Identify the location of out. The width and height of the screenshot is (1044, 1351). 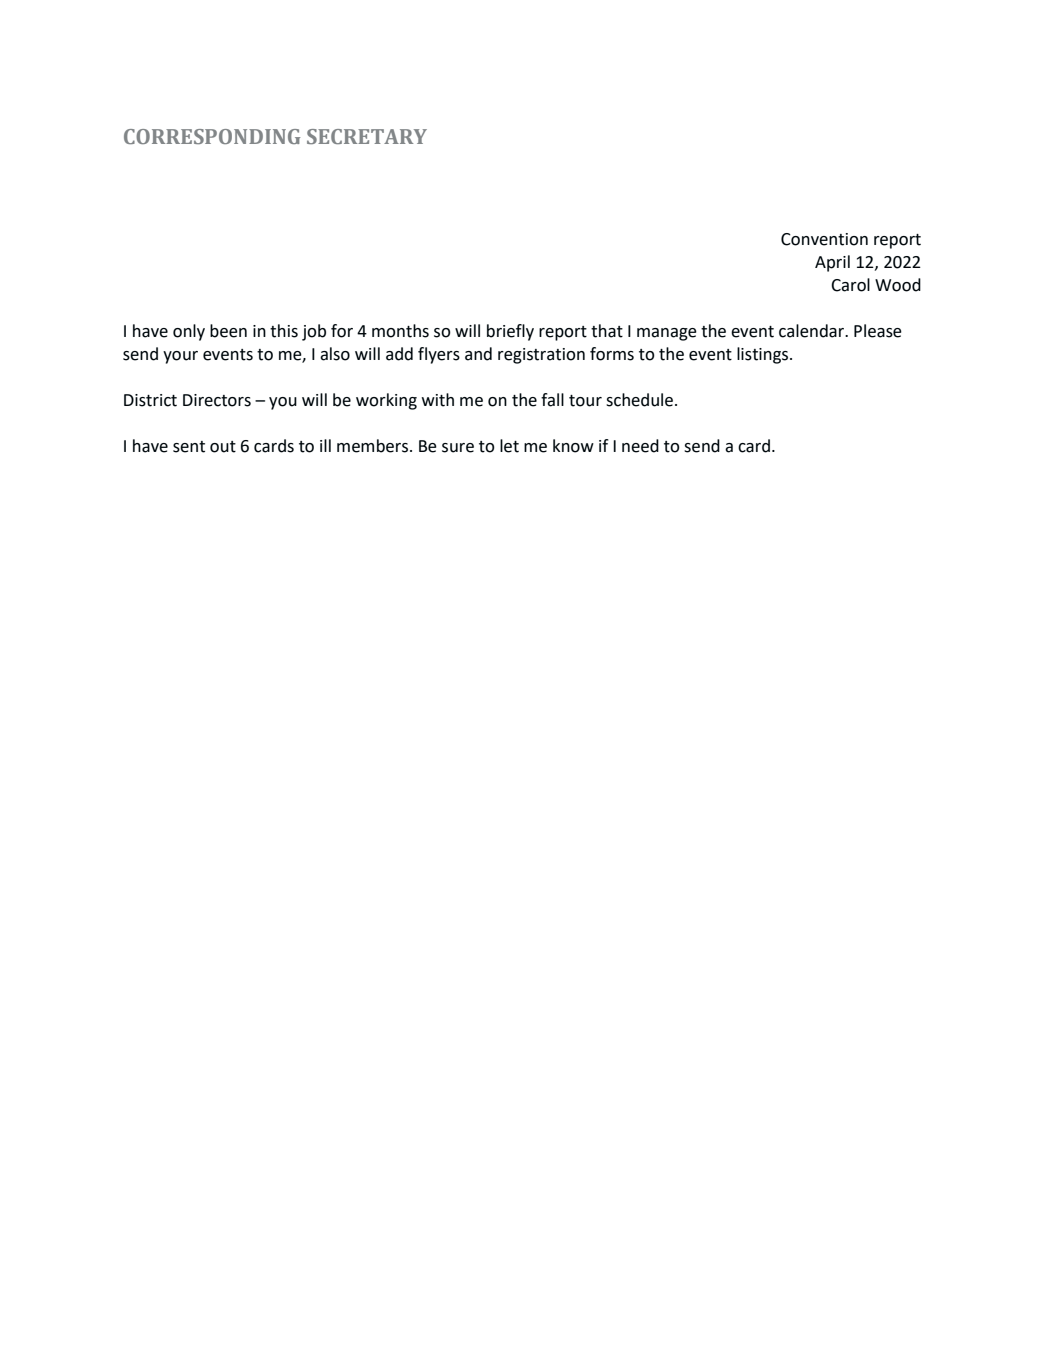
(223, 447).
